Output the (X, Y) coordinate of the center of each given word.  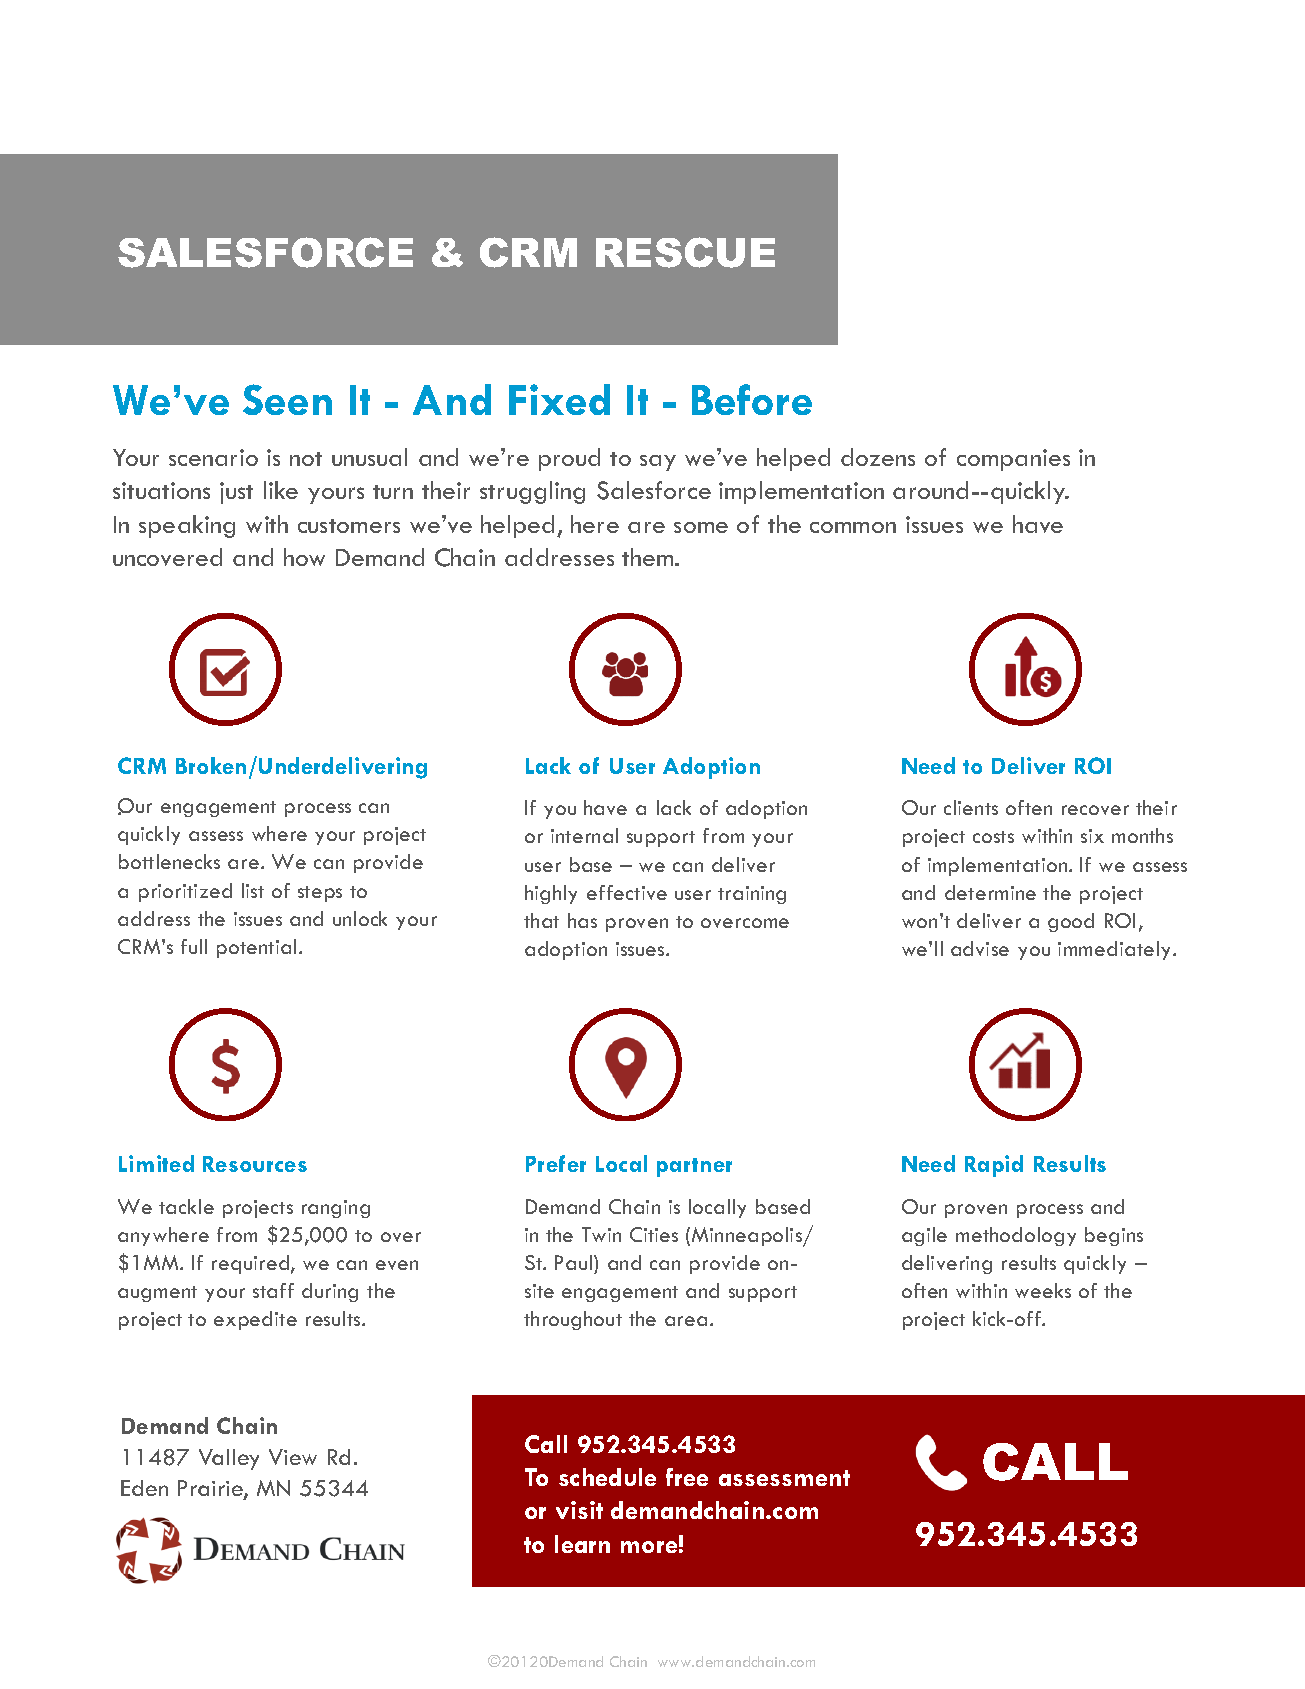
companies (1013, 460)
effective (627, 892)
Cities (654, 1234)
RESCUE (685, 252)
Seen (287, 399)
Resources (255, 1164)
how (304, 557)
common (853, 527)
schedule (607, 1477)
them (649, 557)
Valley (229, 1459)
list (253, 890)
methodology (1016, 1236)
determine (990, 892)
